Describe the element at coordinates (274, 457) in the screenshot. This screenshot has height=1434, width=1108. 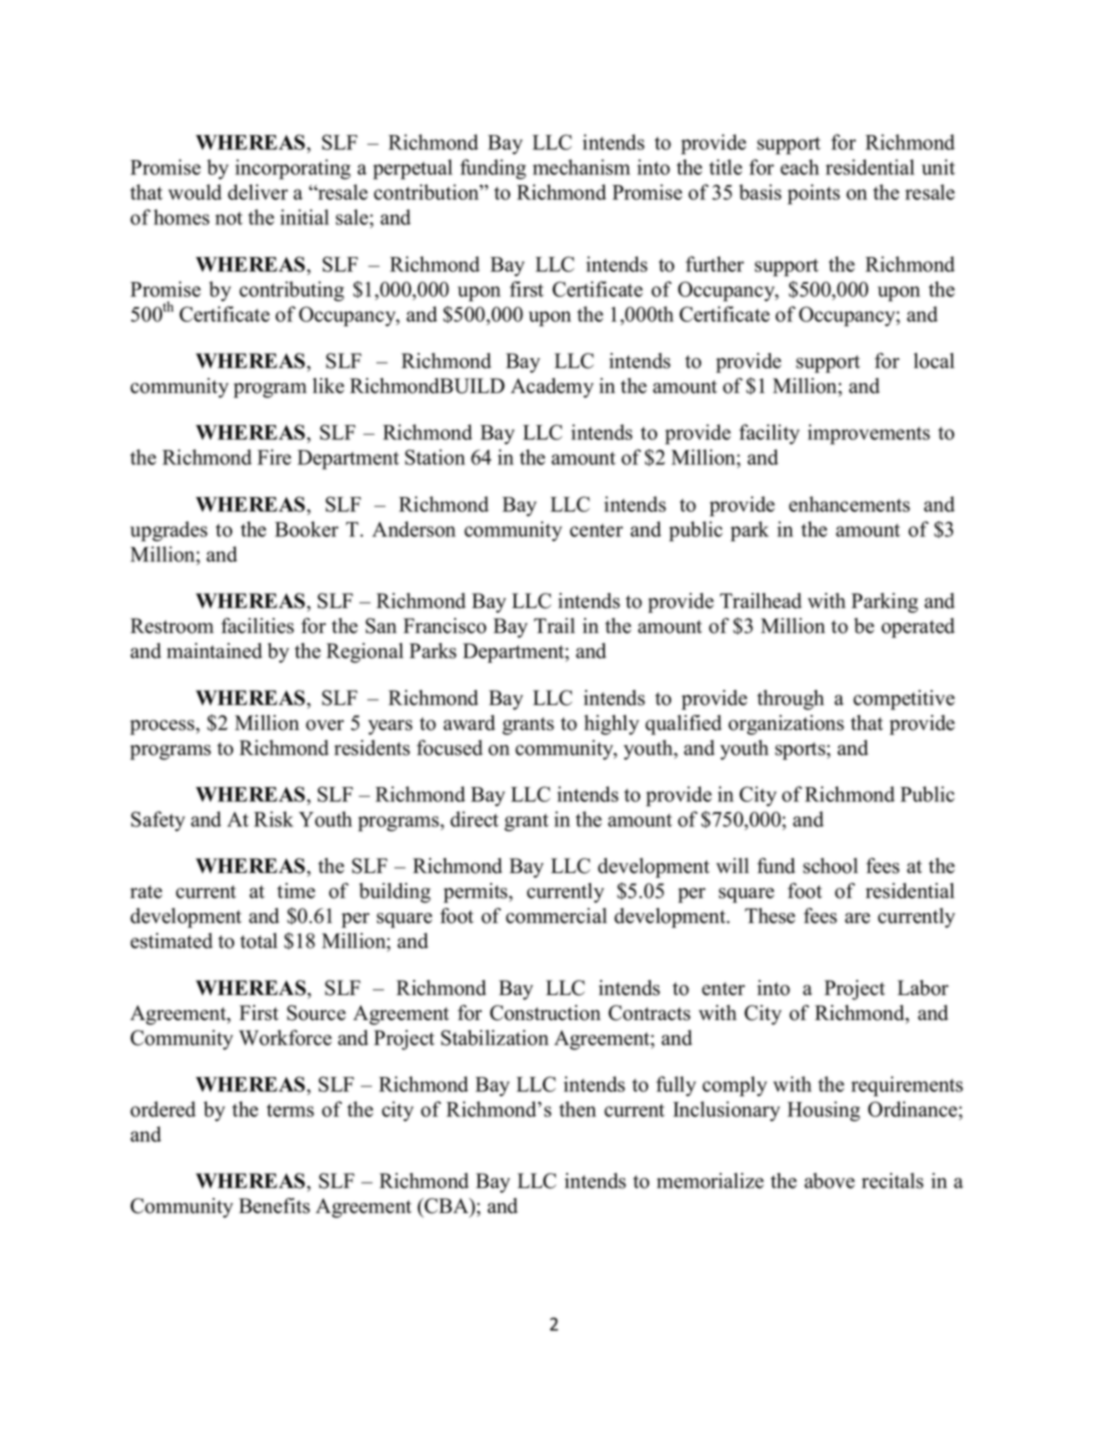
I see `Fire` at that location.
